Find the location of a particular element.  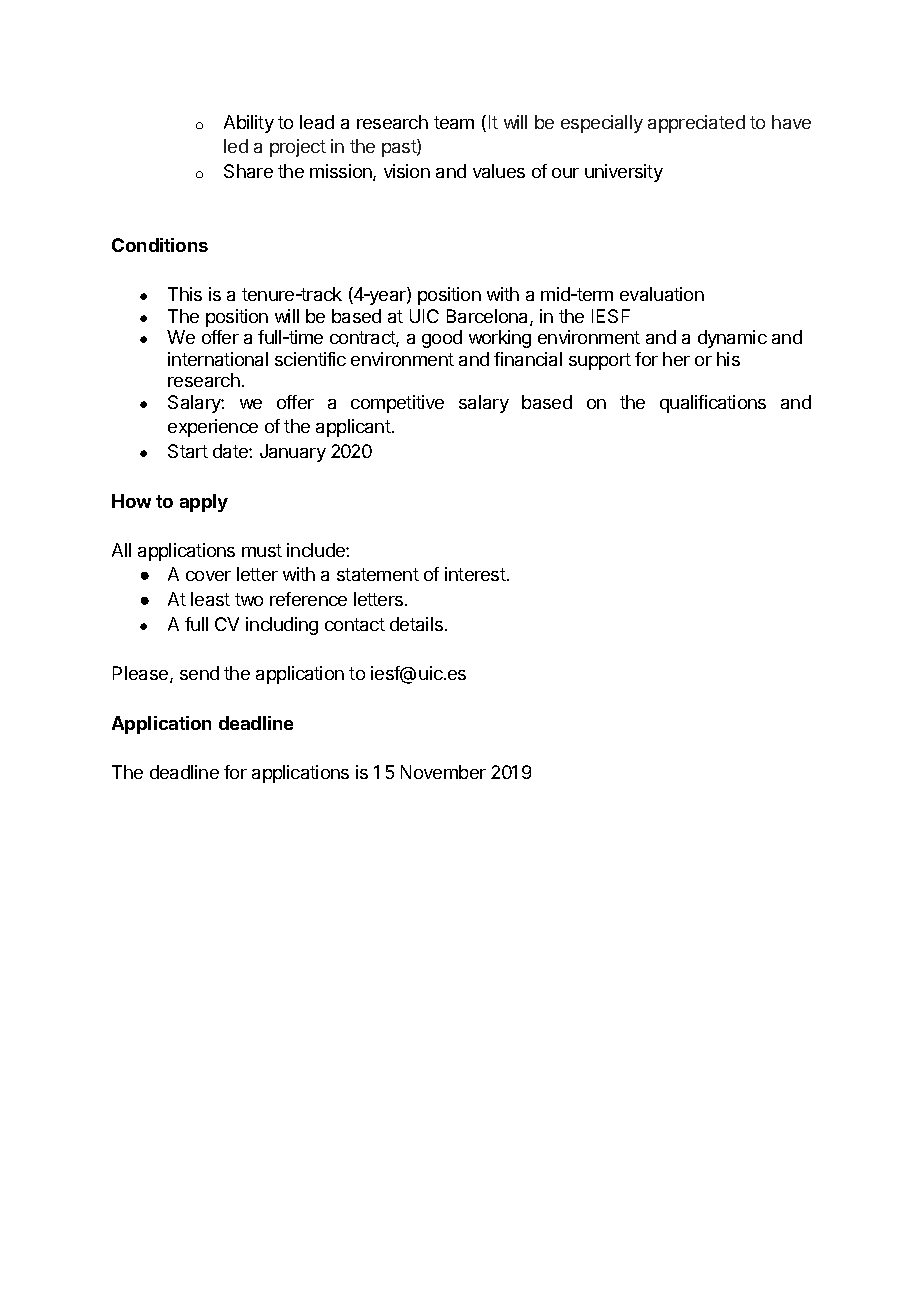

date is located at coordinates (231, 451).
